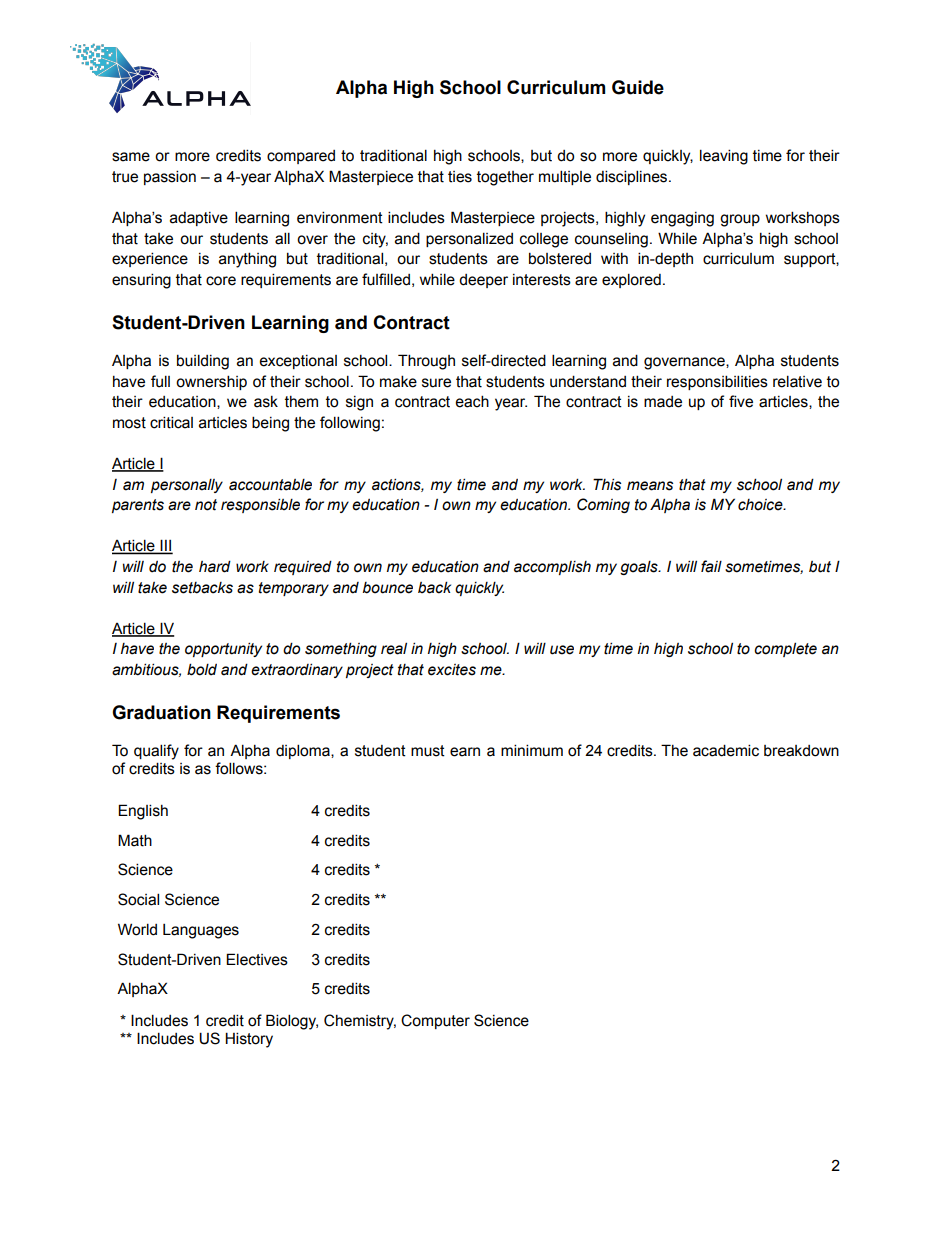  Describe the element at coordinates (726, 750) in the document. I see `academic` at that location.
